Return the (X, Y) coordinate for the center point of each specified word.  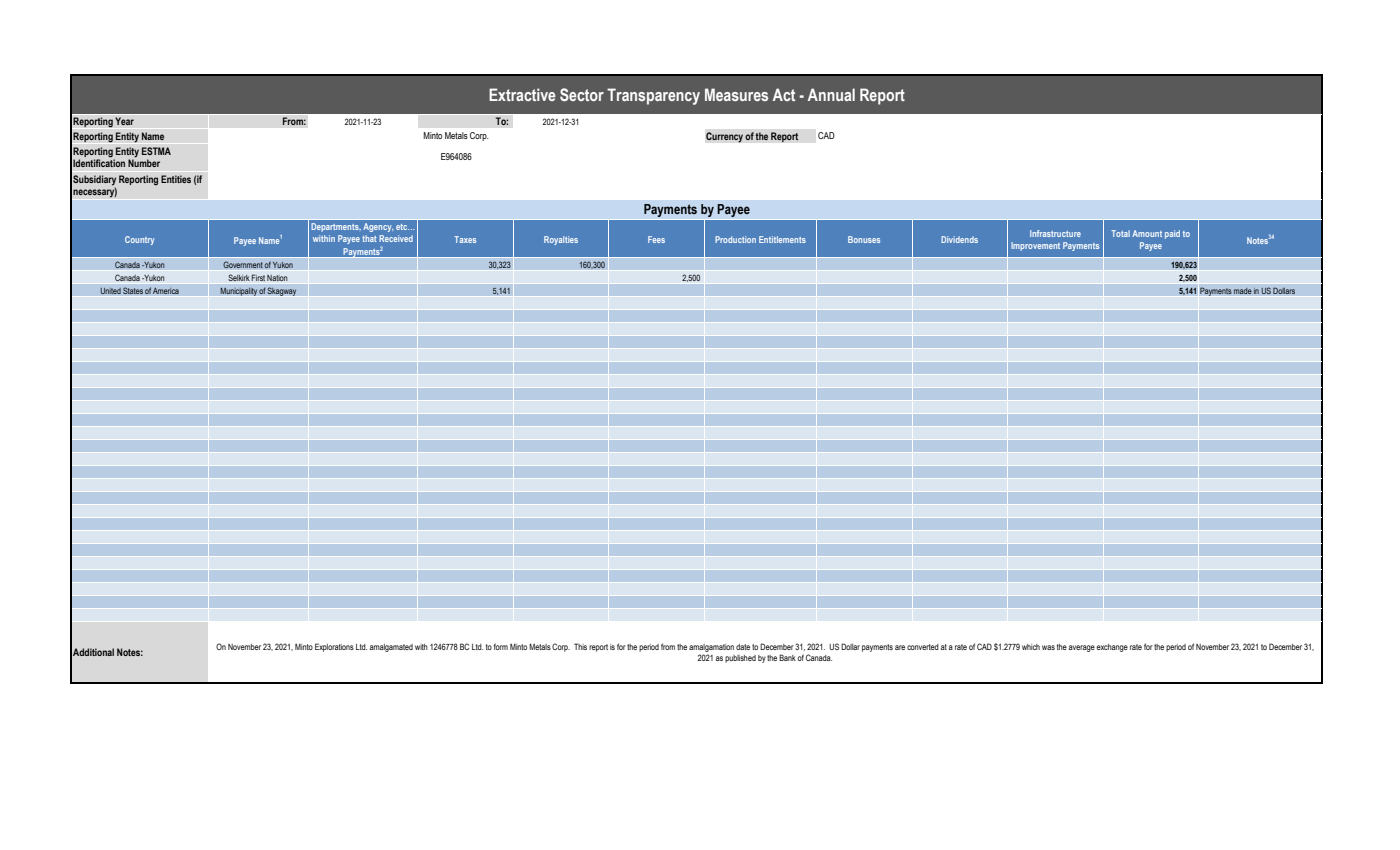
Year (124, 121)
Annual (831, 94)
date (743, 647)
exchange (1112, 648)
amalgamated (391, 648)
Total (1120, 233)
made (1242, 291)
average (1082, 648)
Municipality (238, 291)
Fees (656, 239)
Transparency (653, 96)
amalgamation (711, 648)
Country (139, 240)
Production (735, 239)
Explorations (334, 647)
